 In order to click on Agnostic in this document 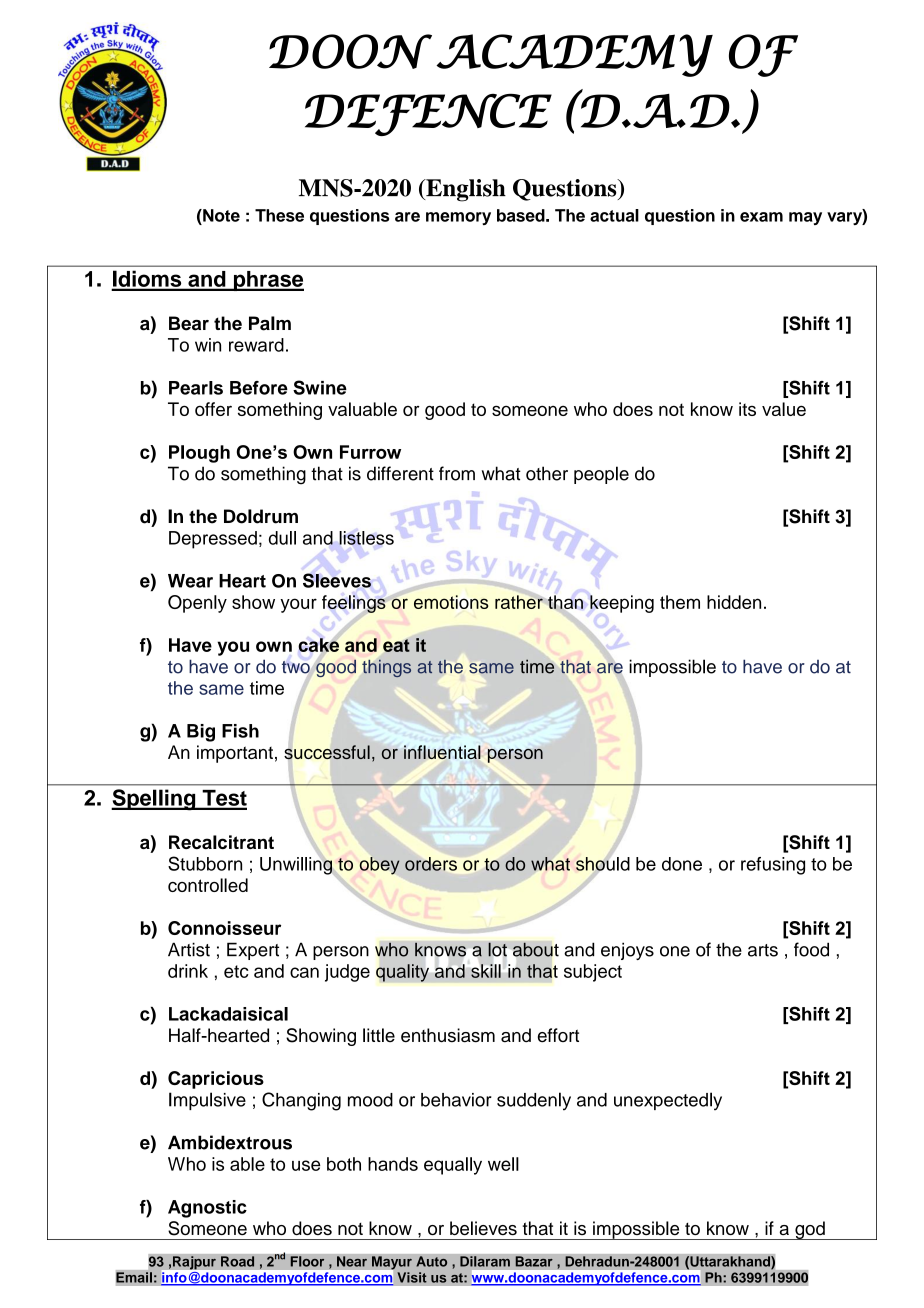, I will do `click(207, 1209)`.
